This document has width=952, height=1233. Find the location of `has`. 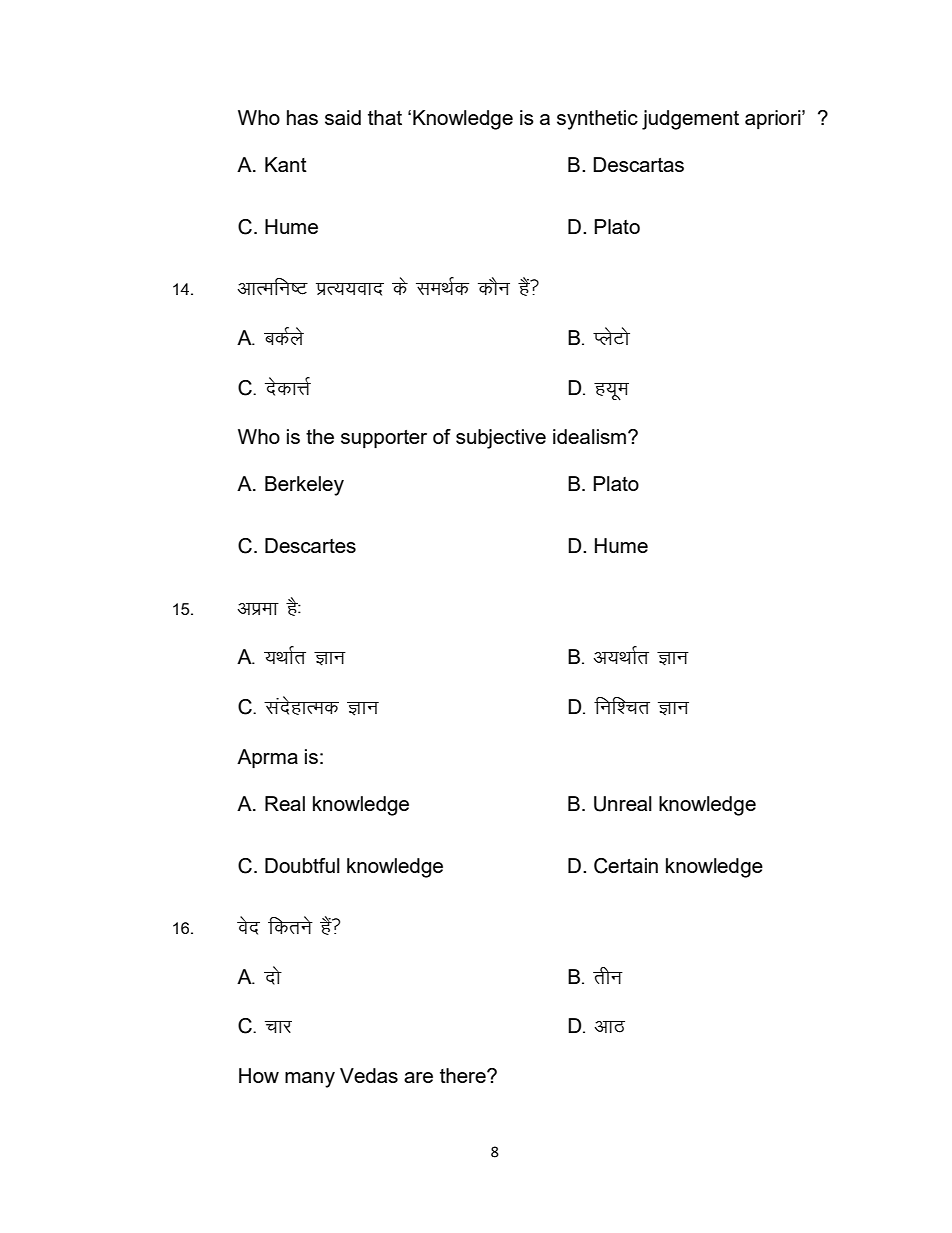

has is located at coordinates (302, 117).
